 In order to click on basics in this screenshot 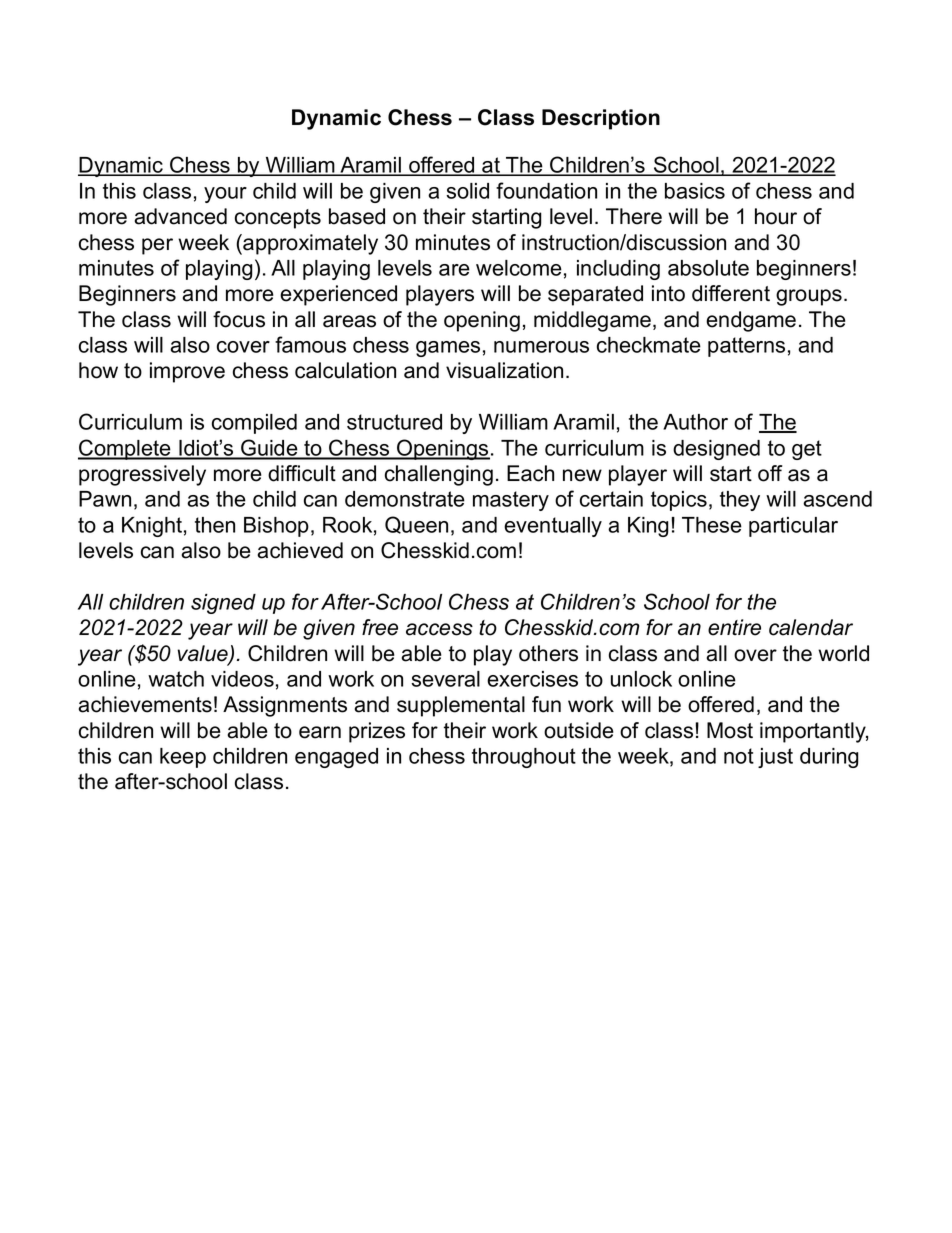, I will do `click(695, 191)`.
